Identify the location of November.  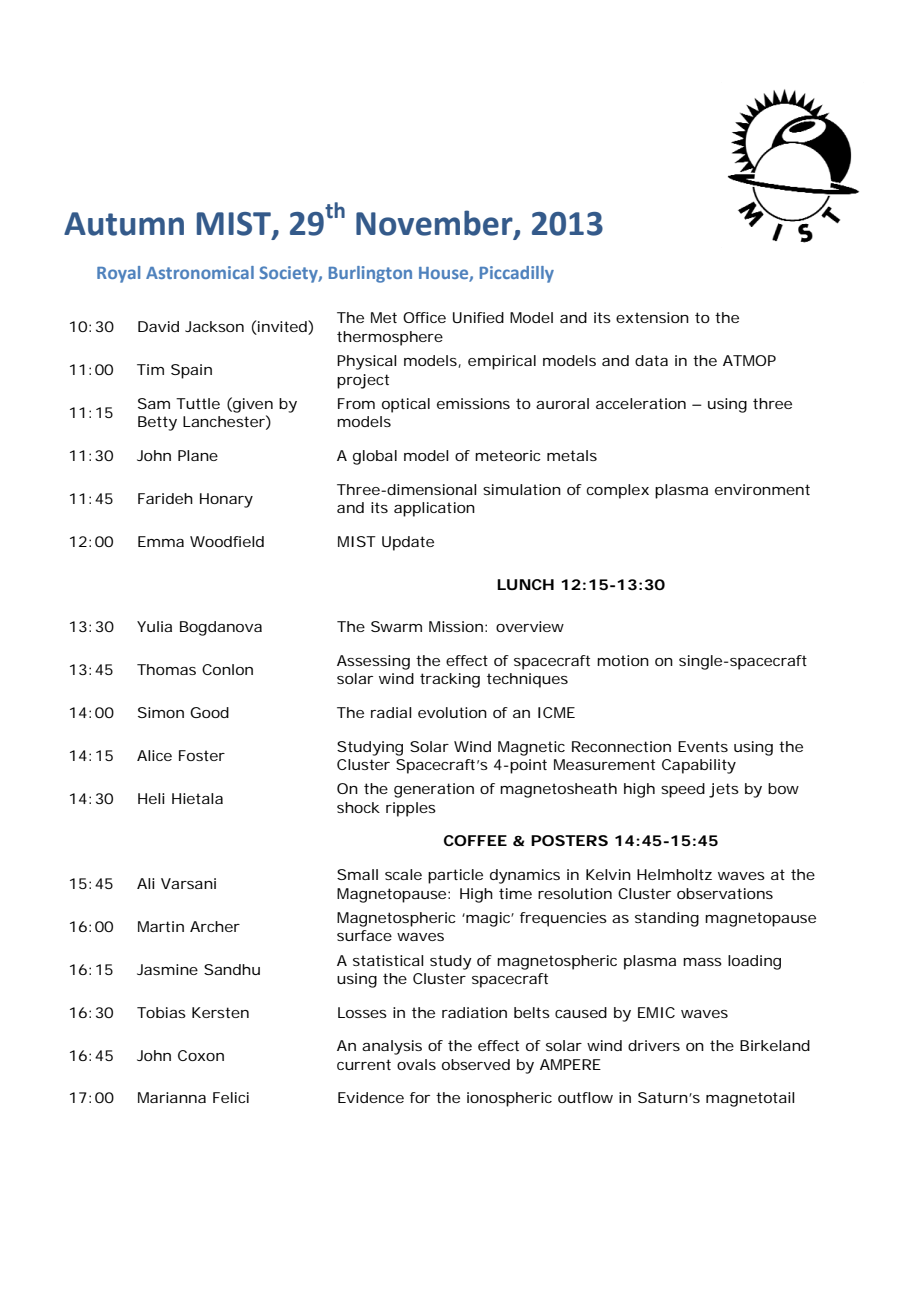
(435, 224).
